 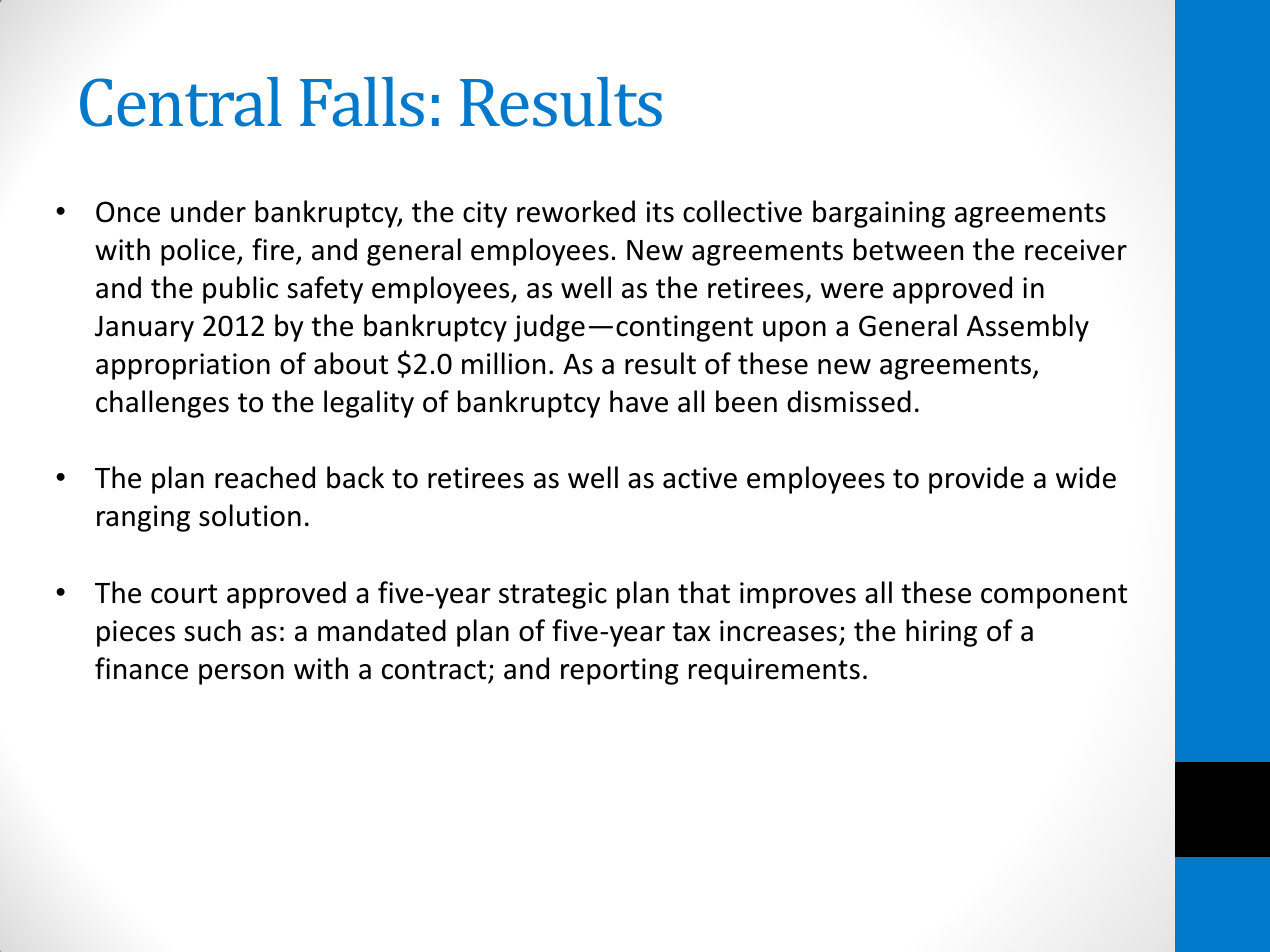 What do you see at coordinates (362, 102) in the screenshot?
I see `Falls` at bounding box center [362, 102].
